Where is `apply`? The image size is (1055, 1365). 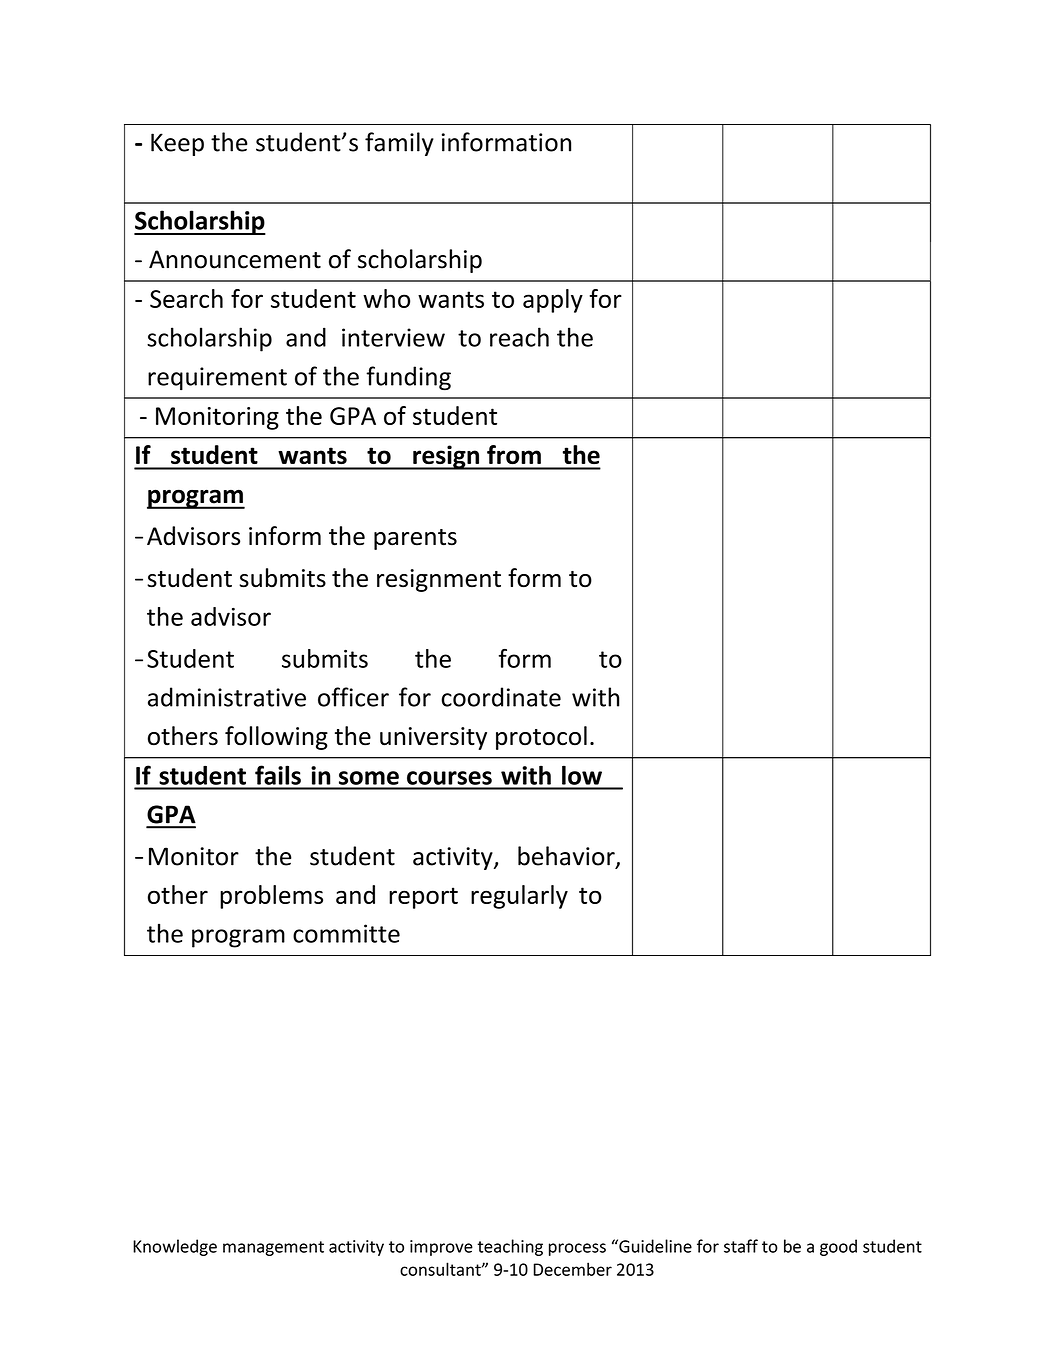
apply is located at coordinates (553, 301).
